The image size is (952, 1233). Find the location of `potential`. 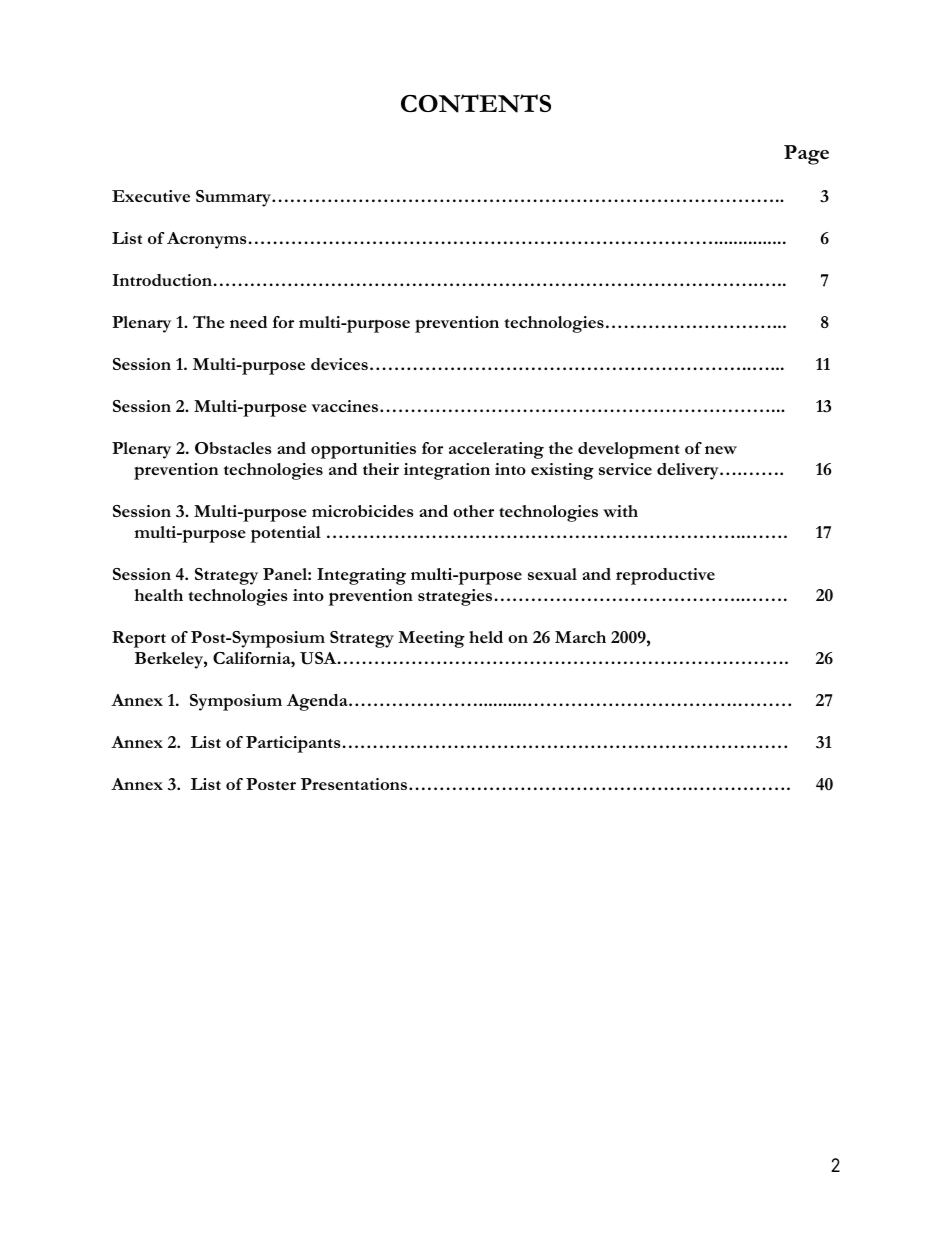

potential is located at coordinates (286, 534).
